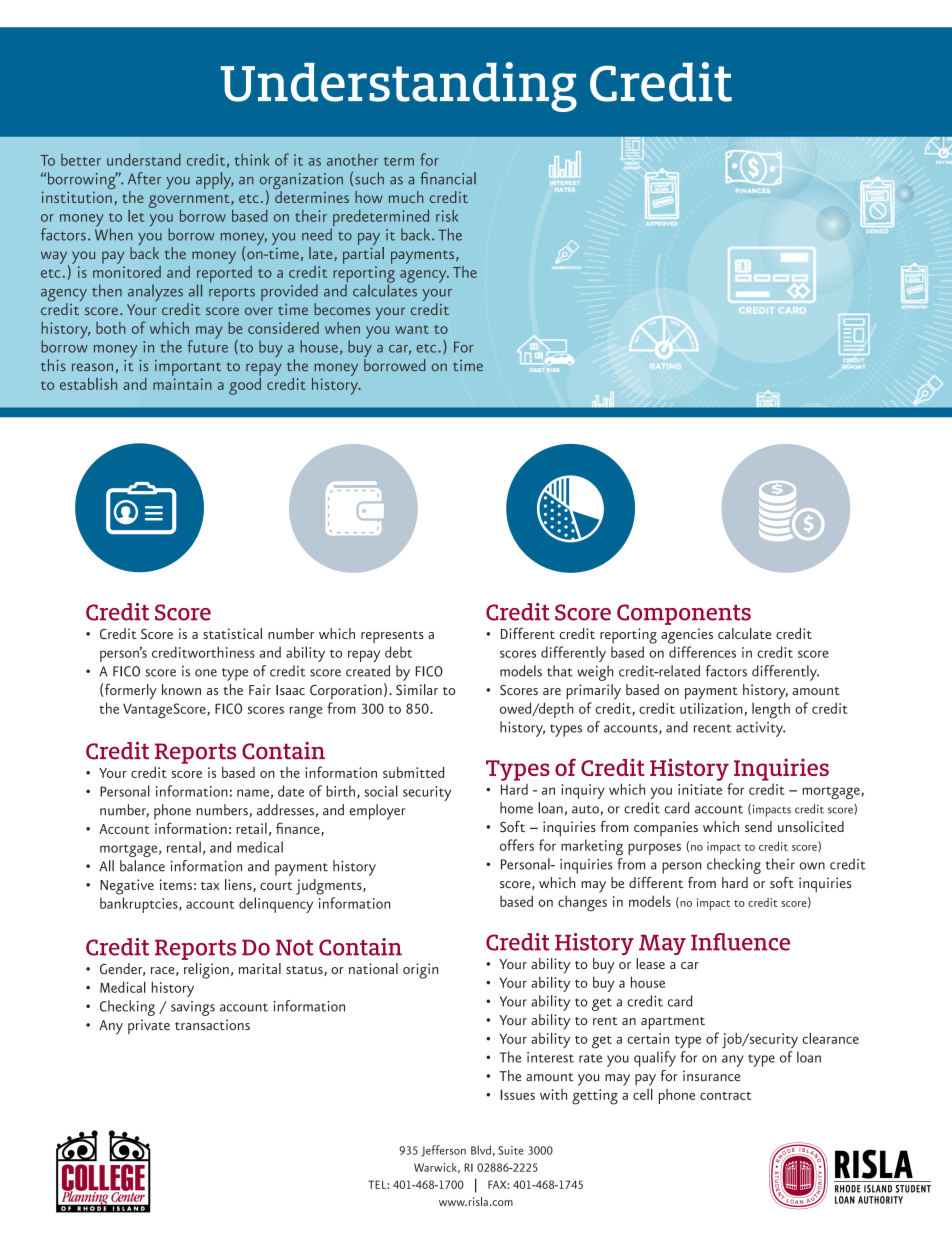 The image size is (952, 1233). I want to click on Components, so click(684, 614).
